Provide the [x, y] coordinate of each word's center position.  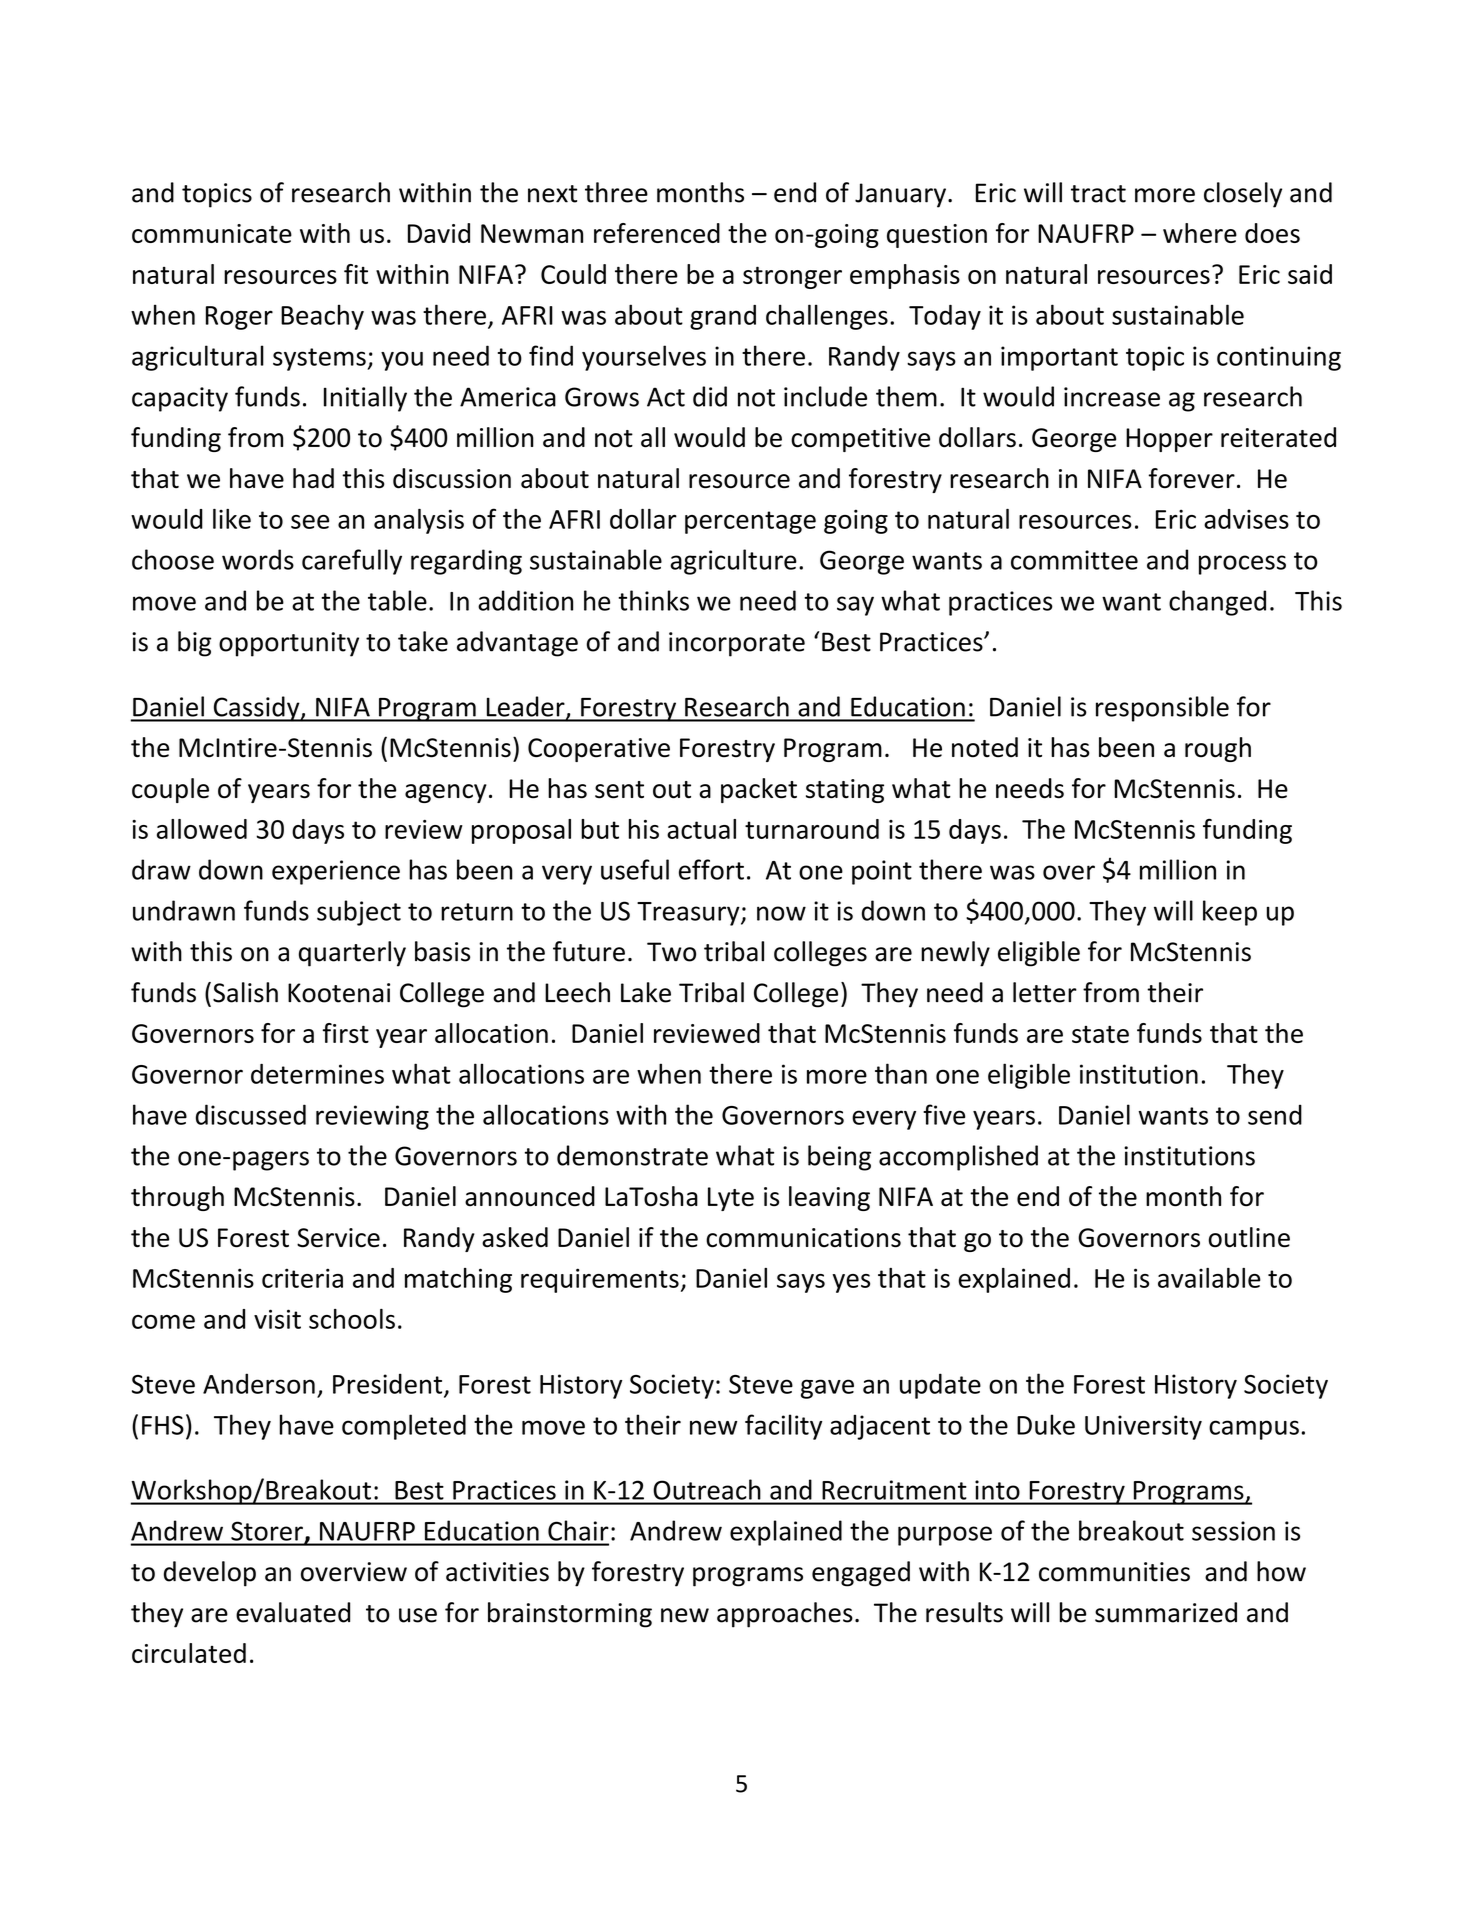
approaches [785, 1615]
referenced [657, 233]
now [781, 913]
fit [356, 274]
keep [1230, 913]
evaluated [293, 1612]
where [1200, 233]
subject [359, 913]
